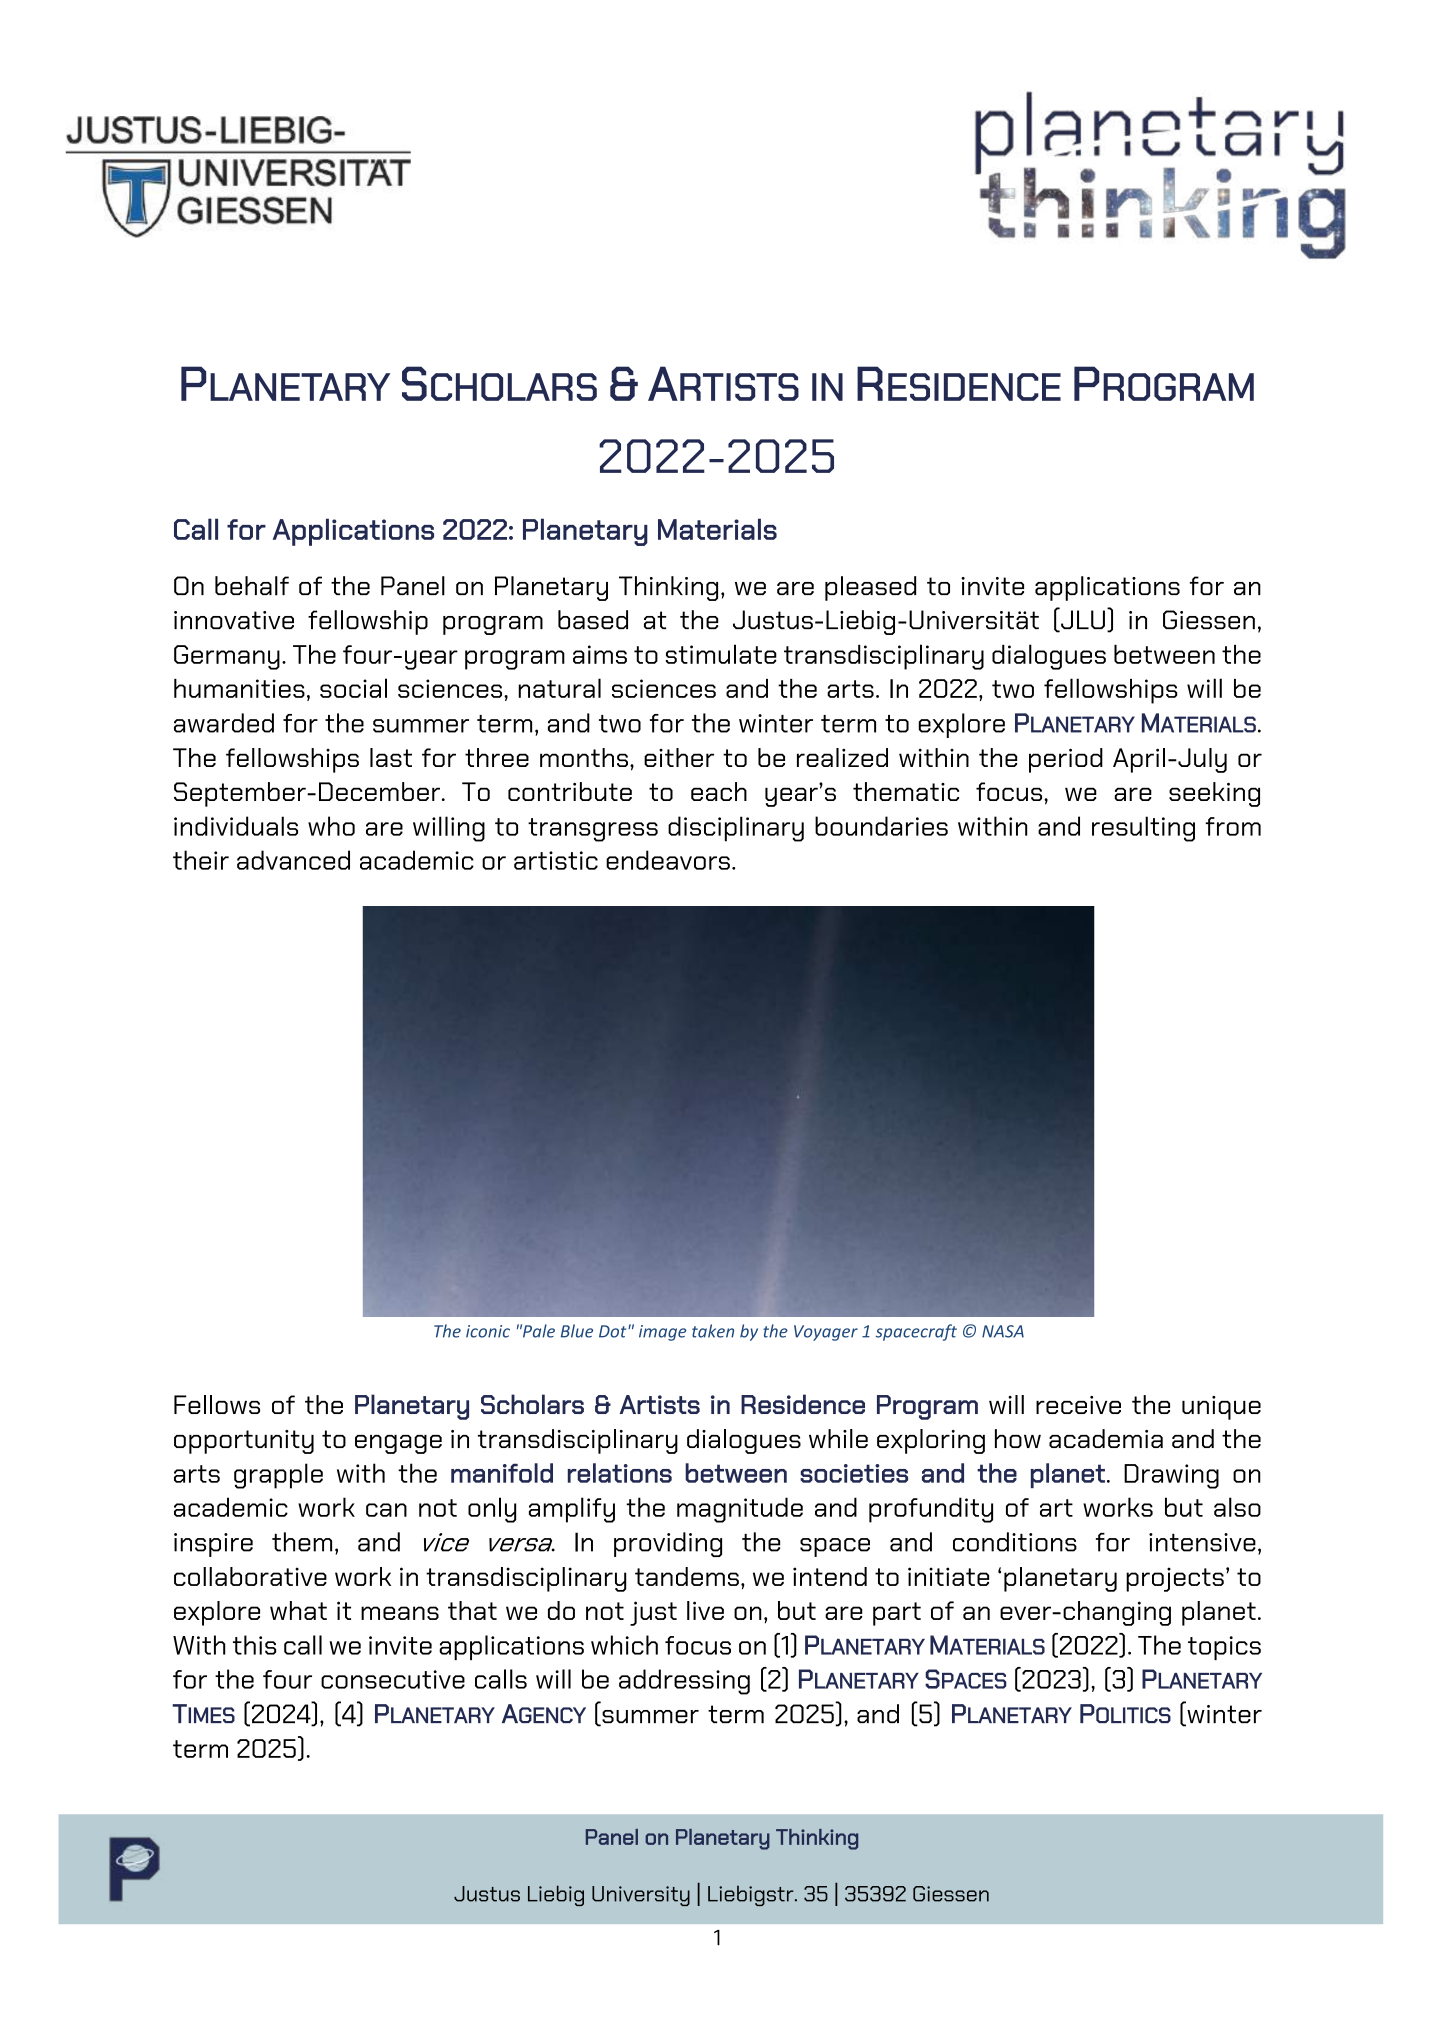 This screenshot has height=2023, width=1430. Describe the element at coordinates (870, 588) in the screenshot. I see `pleased` at that location.
